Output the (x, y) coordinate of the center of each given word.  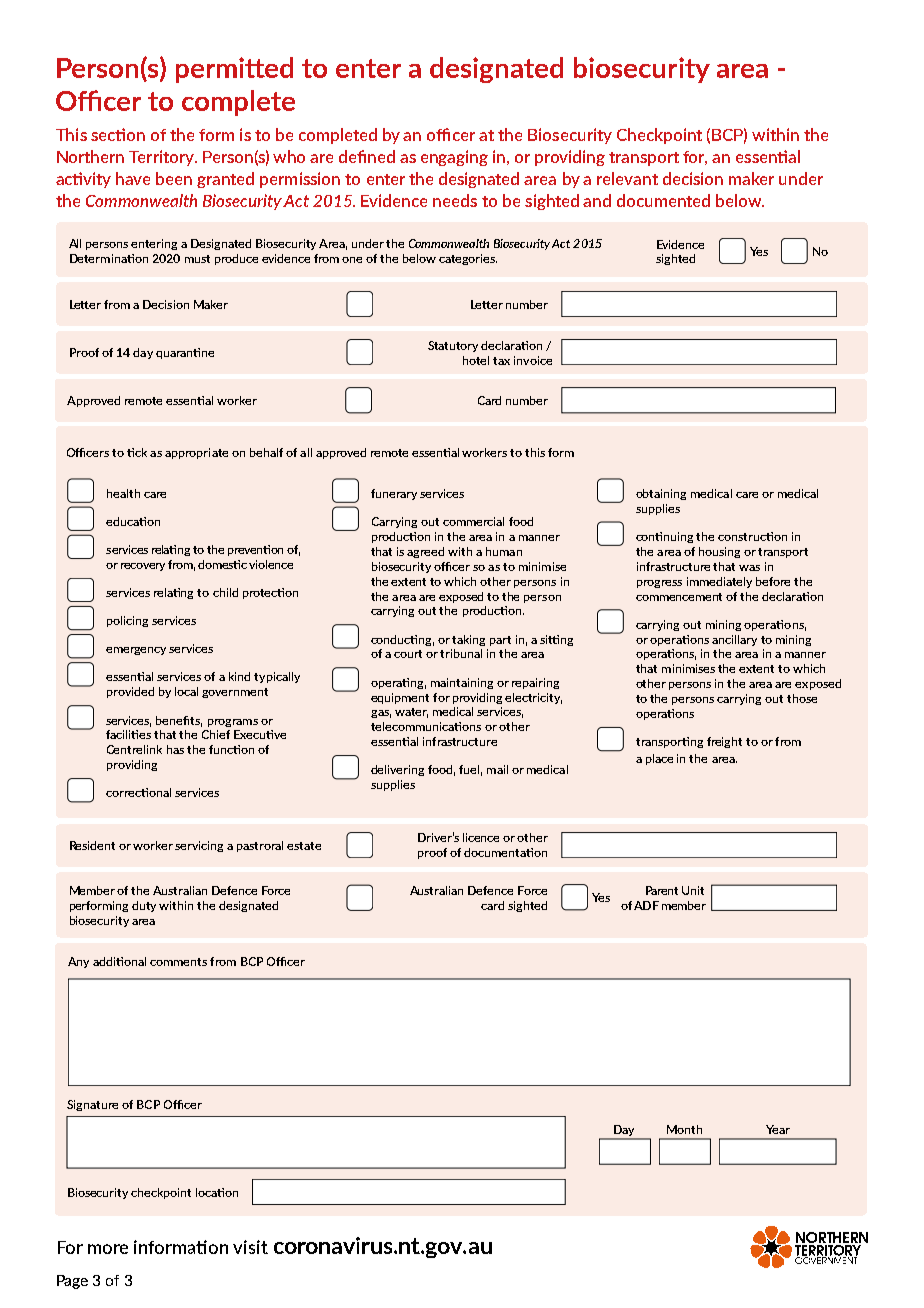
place (659, 759)
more (108, 1249)
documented (663, 200)
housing (719, 552)
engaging (454, 158)
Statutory (455, 346)
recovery (143, 567)
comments (178, 962)
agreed (425, 552)
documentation (505, 852)
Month (684, 1129)
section (118, 134)
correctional (138, 792)
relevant (627, 178)
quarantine (185, 353)
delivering (397, 770)
